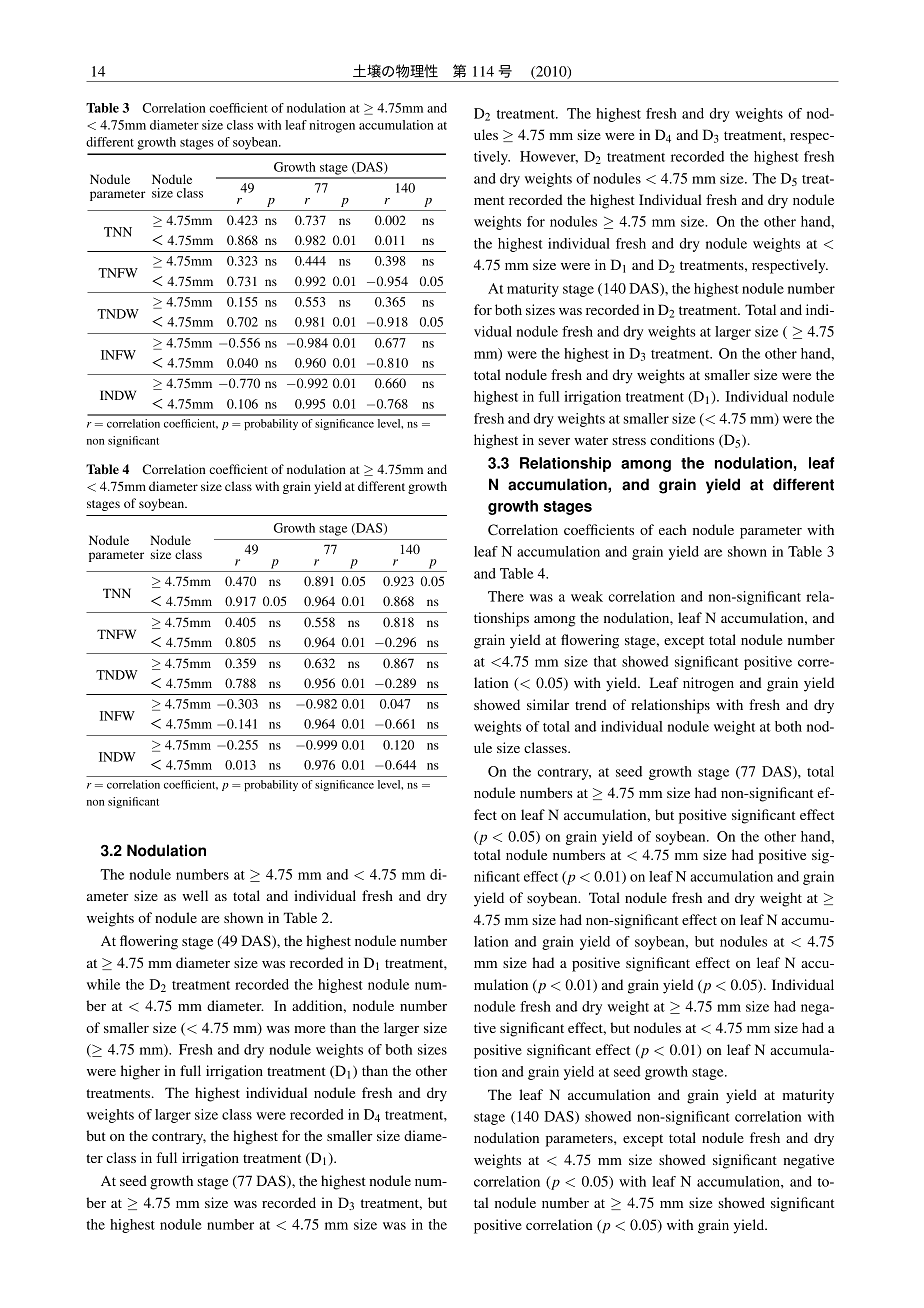  Describe the element at coordinates (591, 704) in the screenshot. I see `trend` at that location.
